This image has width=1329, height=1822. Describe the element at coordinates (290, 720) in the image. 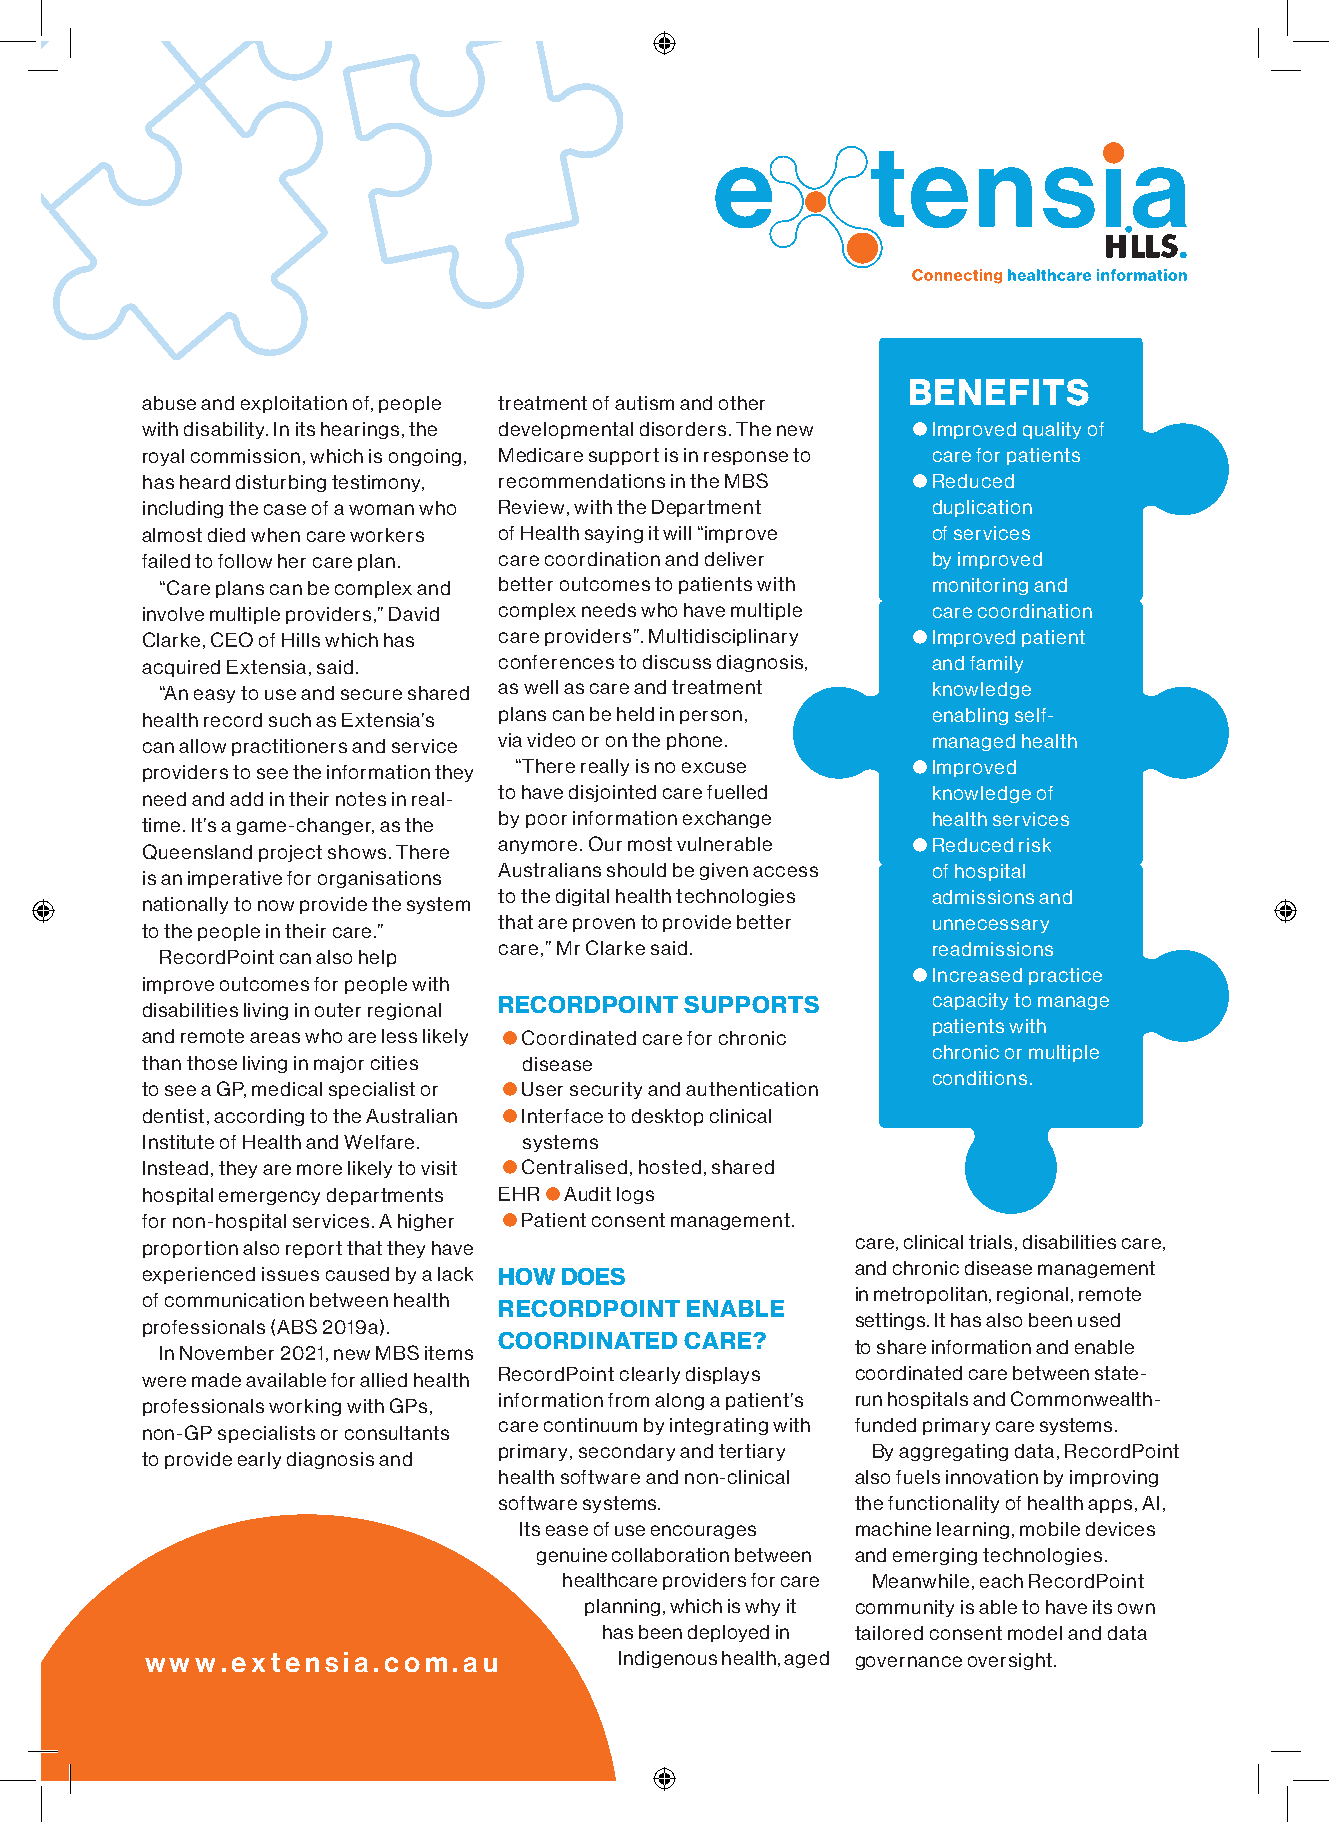

I see `such` at that location.
